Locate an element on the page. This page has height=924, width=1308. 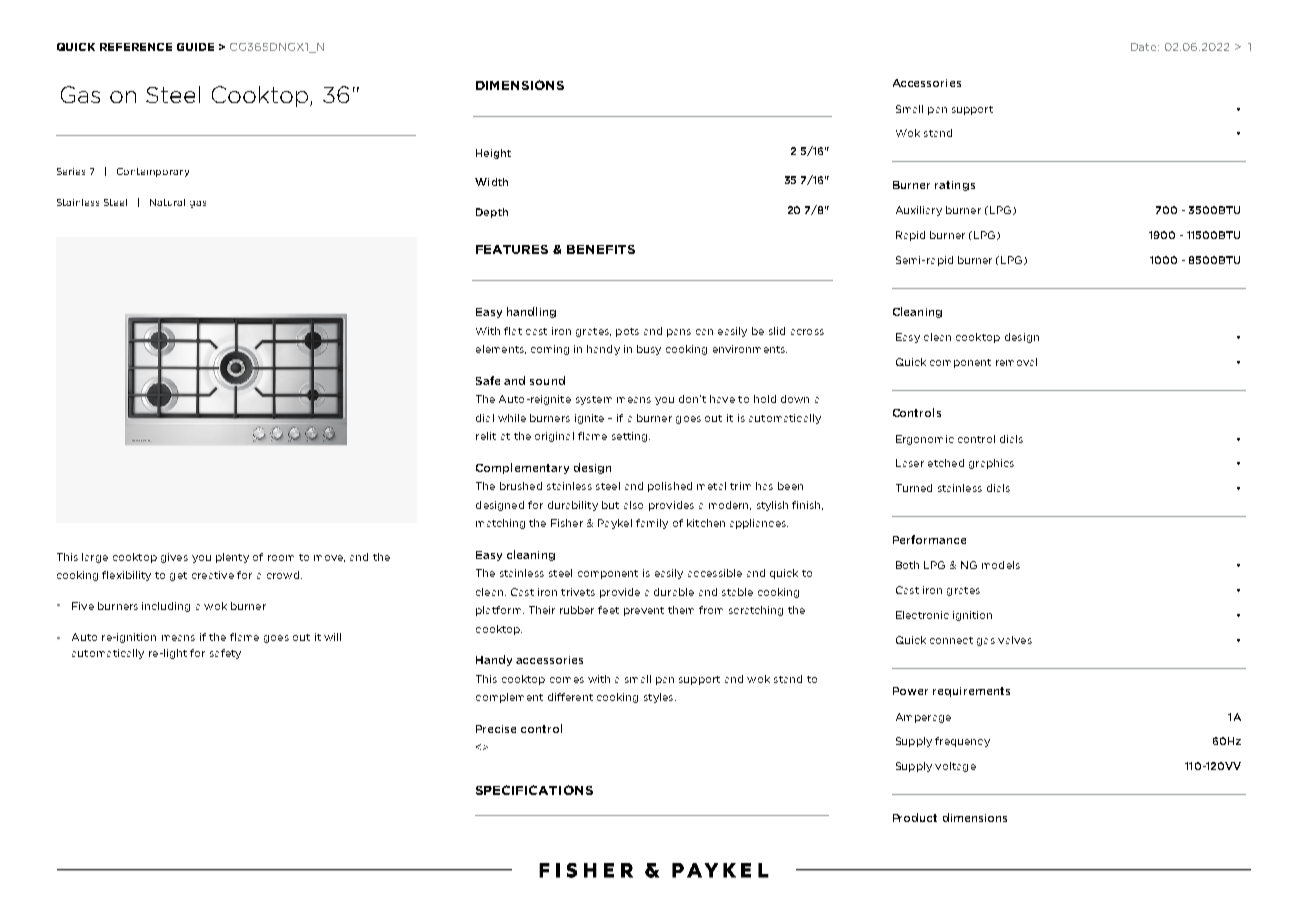
ratings is located at coordinates (955, 186).
